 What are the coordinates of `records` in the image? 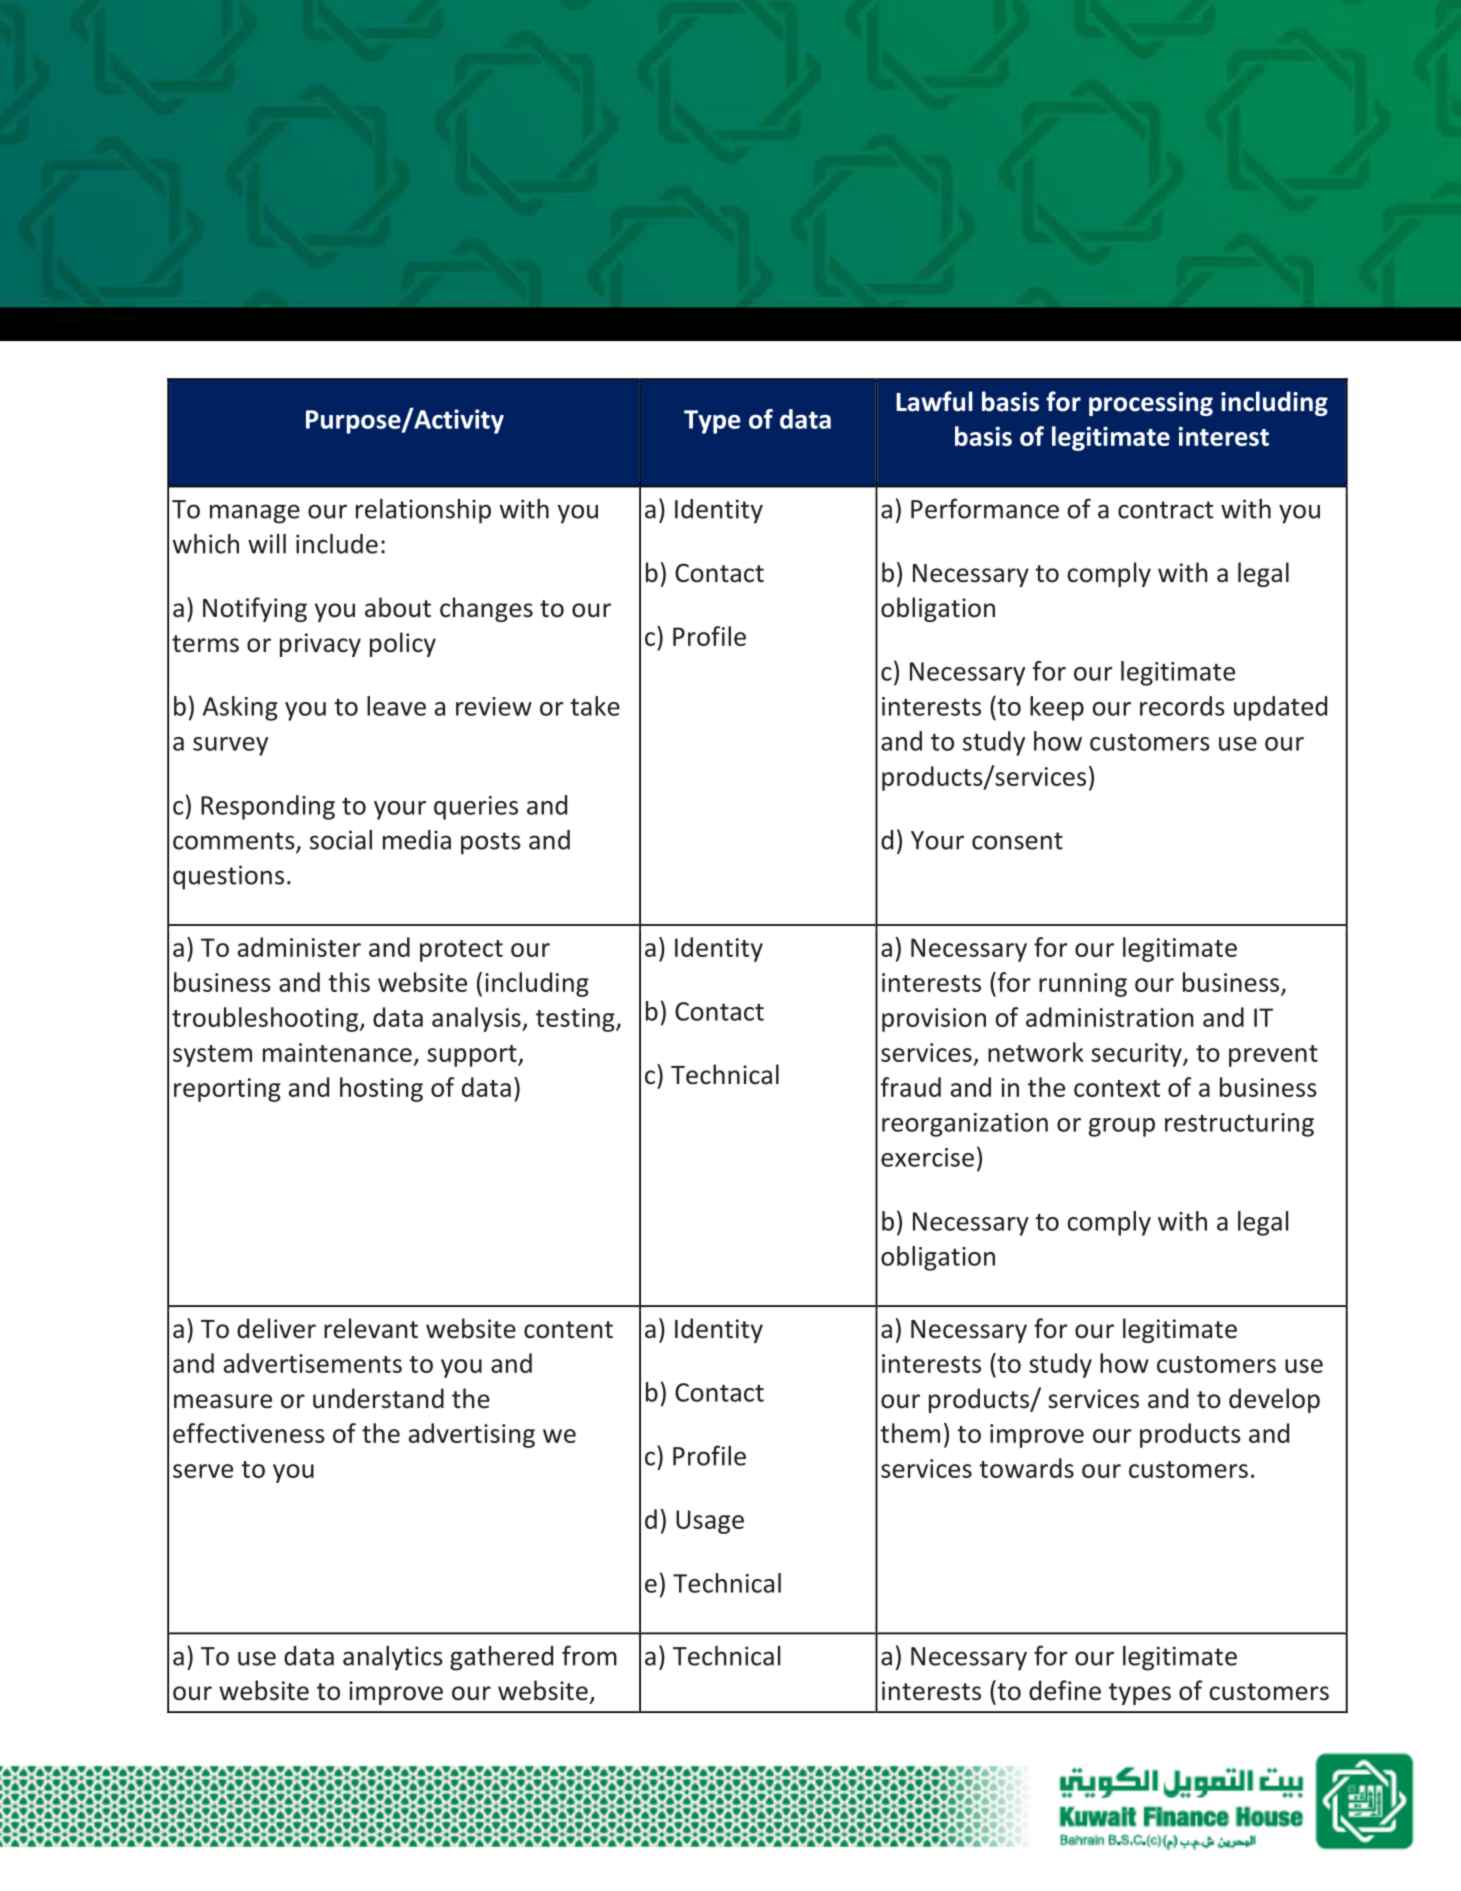 It's located at (1182, 706).
